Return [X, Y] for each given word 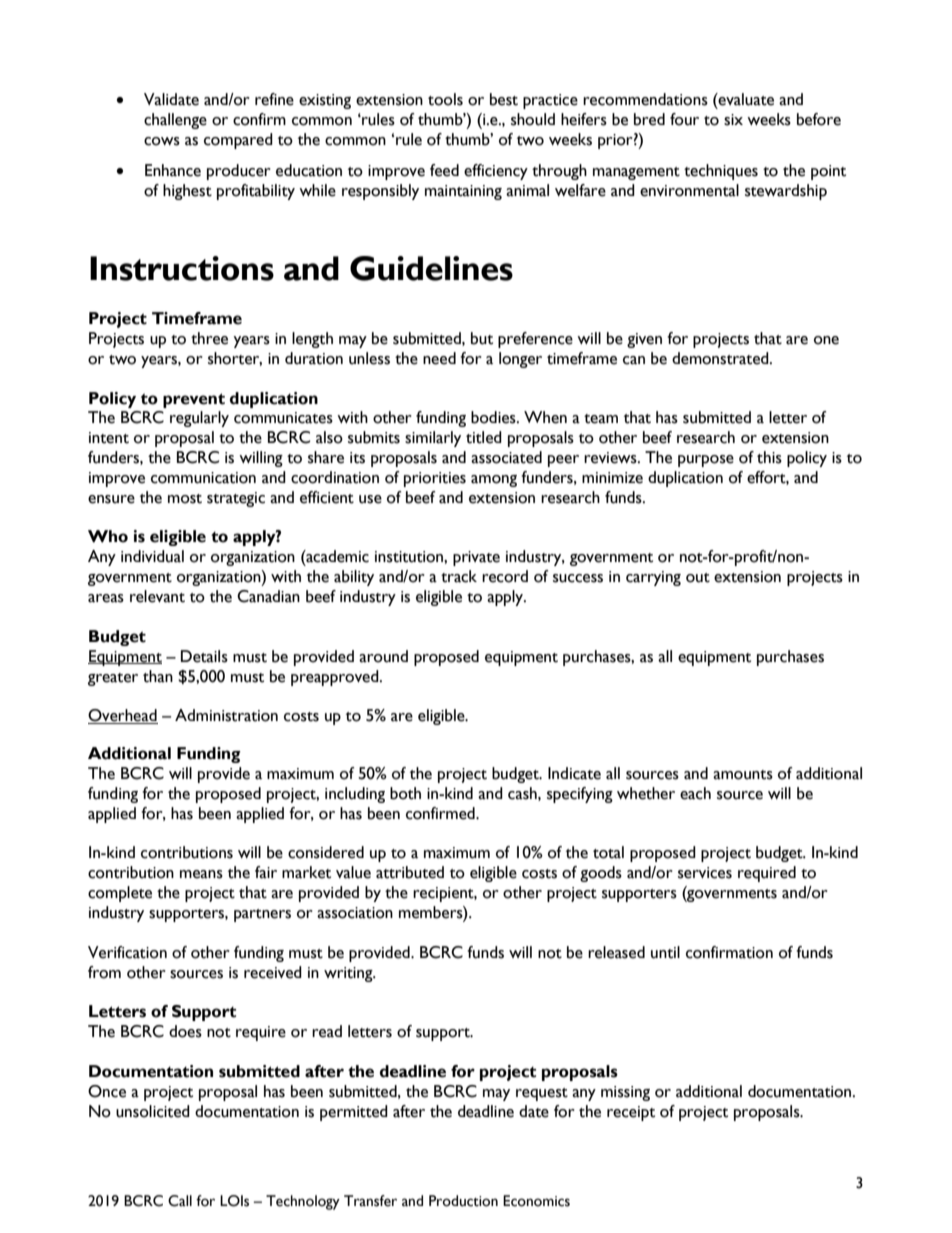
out [698, 578]
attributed [410, 872]
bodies [494, 417]
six [733, 120]
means [201, 874]
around [383, 656]
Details [204, 656]
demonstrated [721, 358]
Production [463, 1201]
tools [445, 99]
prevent [194, 400]
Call [180, 1201]
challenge [175, 121]
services [705, 873]
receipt [631, 1113]
